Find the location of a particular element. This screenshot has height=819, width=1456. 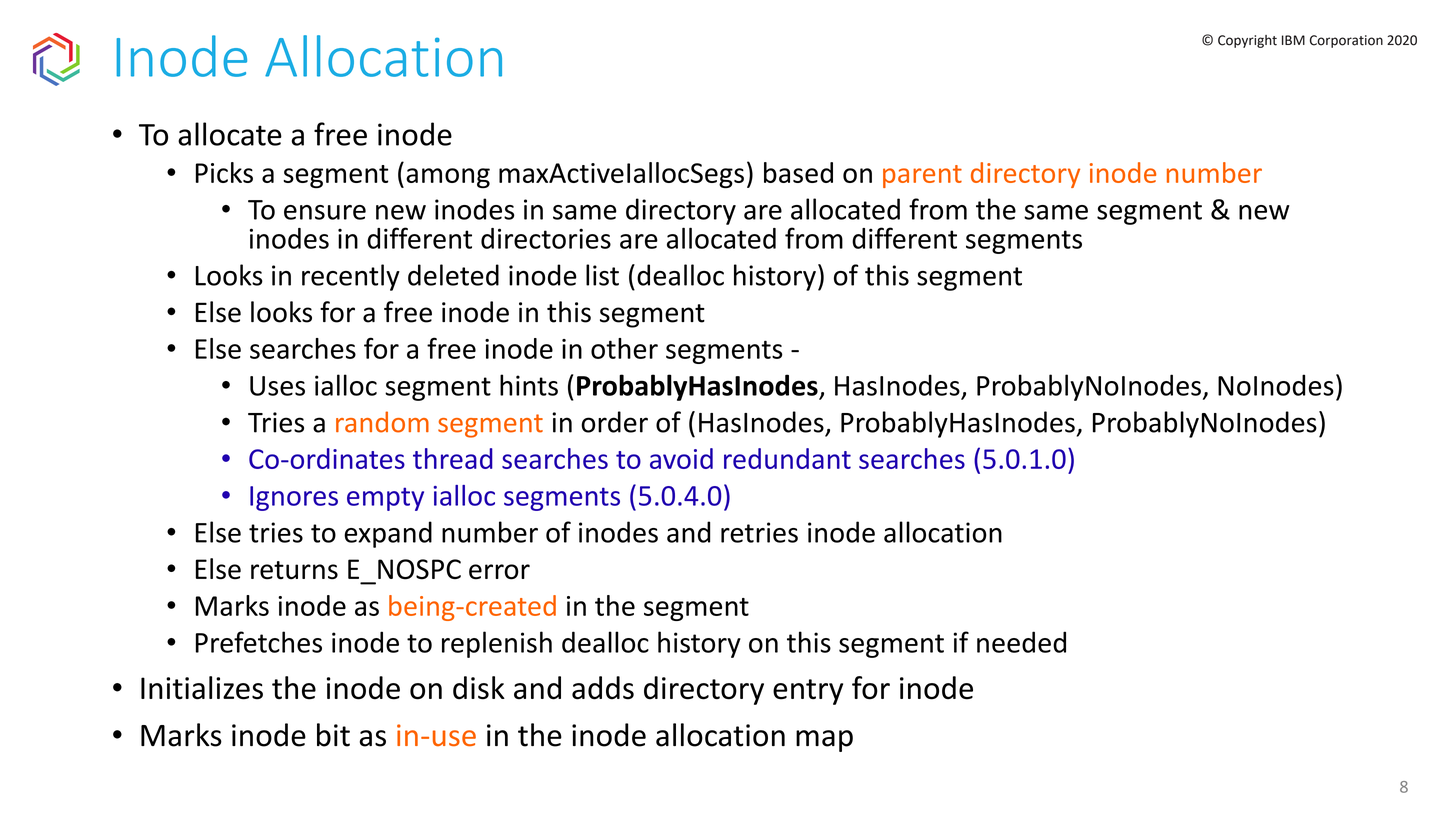

Copyright is located at coordinates (1247, 41).
